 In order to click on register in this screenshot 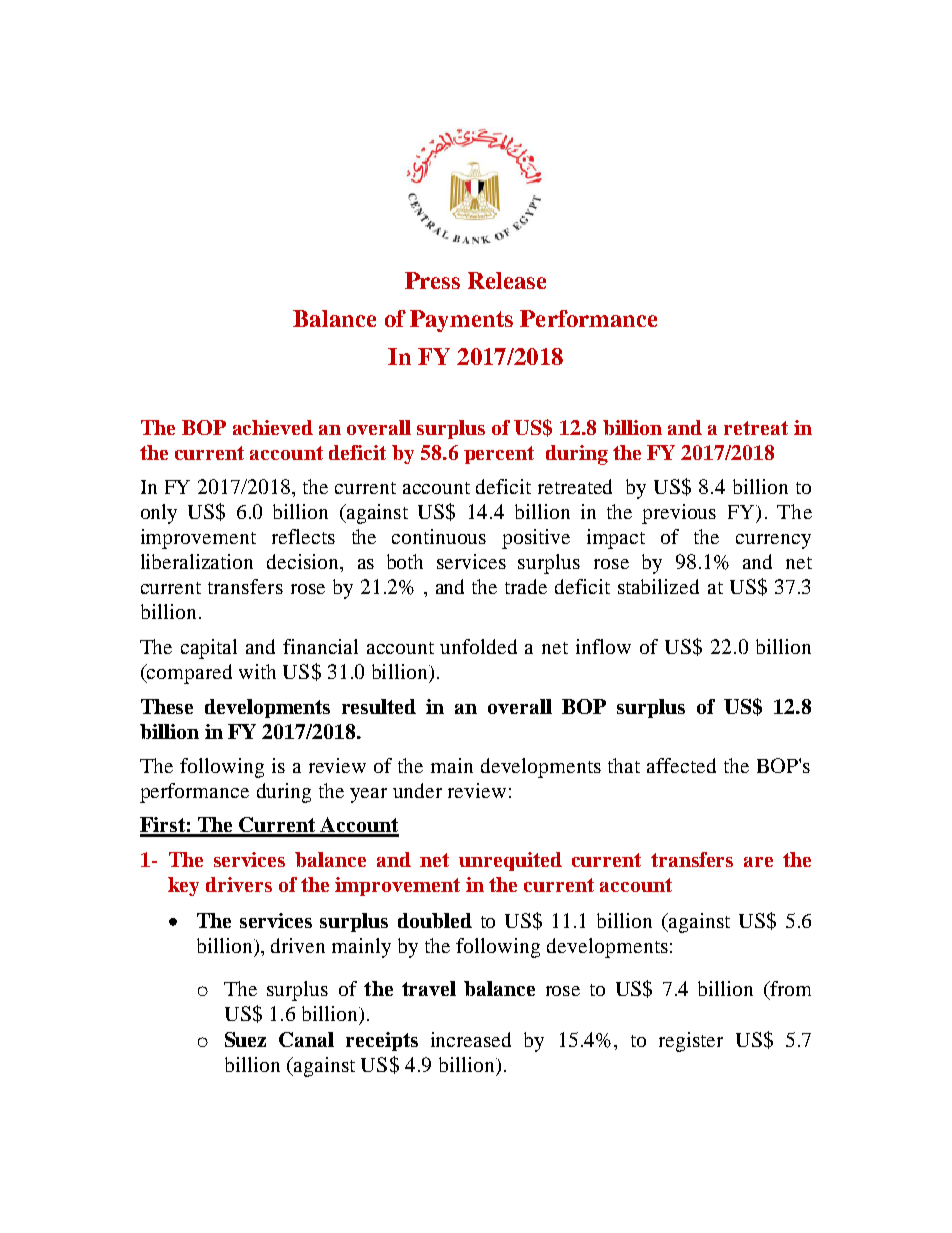, I will do `click(691, 1042)`.
